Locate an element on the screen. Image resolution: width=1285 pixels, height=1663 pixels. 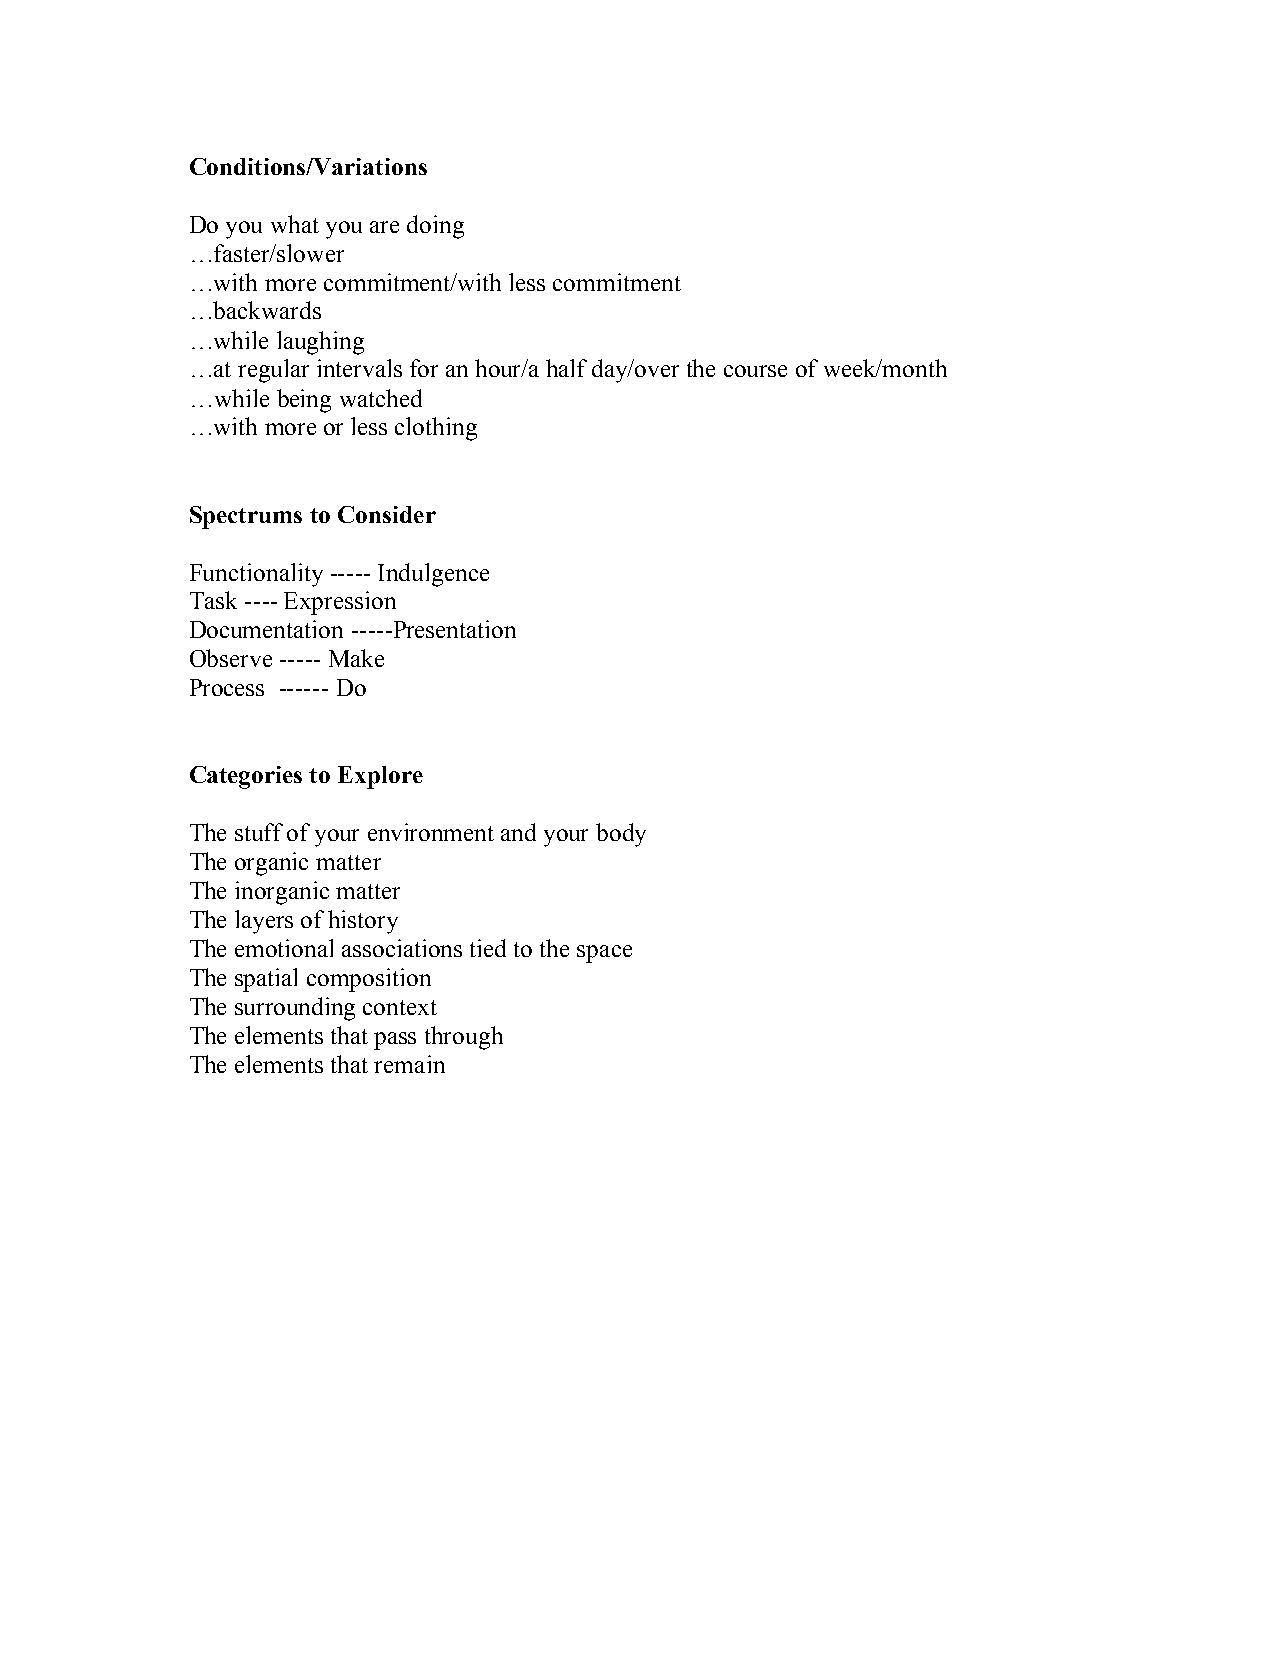
course is located at coordinates (755, 371).
